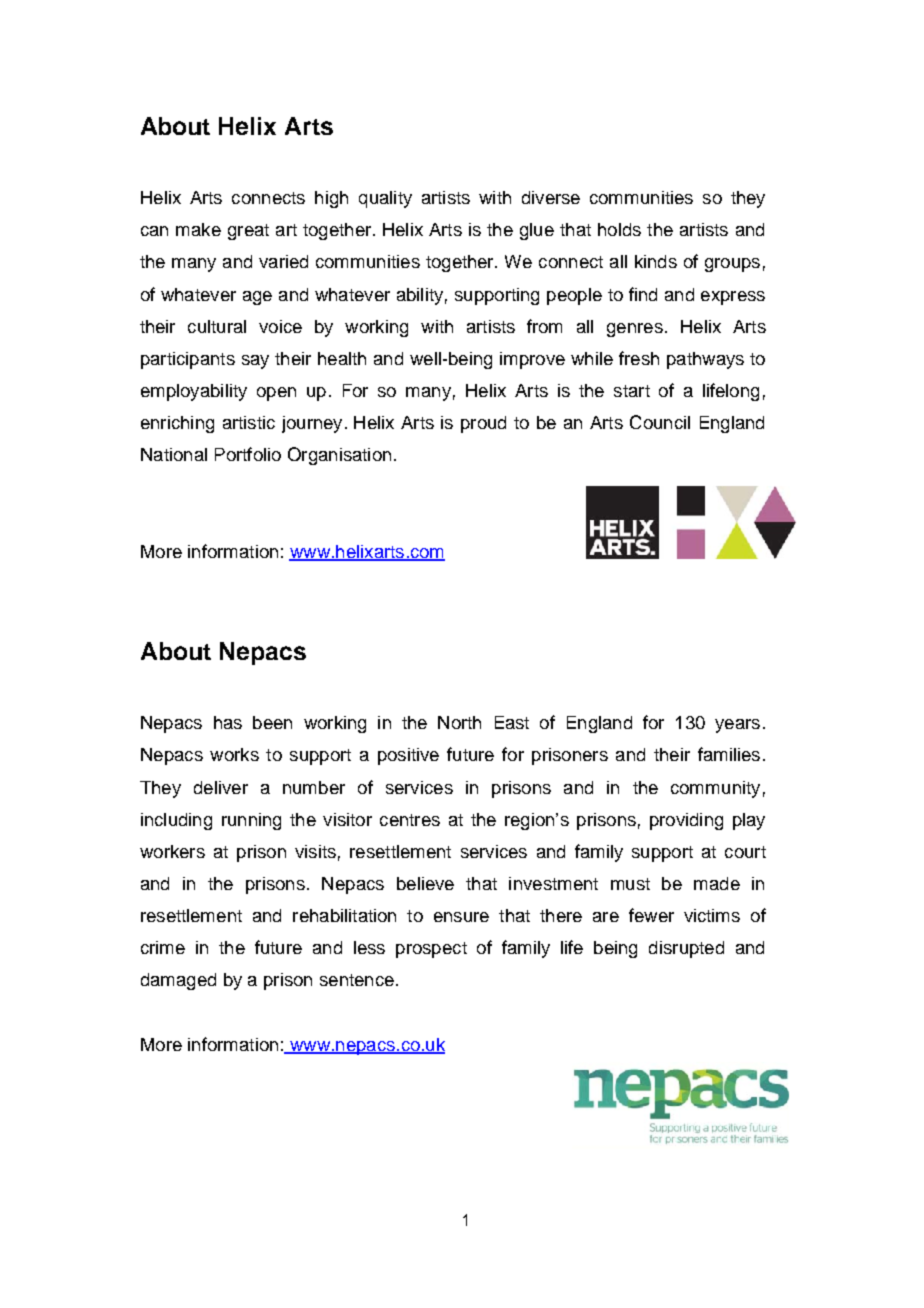 The height and width of the screenshot is (1308, 924). Describe the element at coordinates (619, 229) in the screenshot. I see `holds` at that location.
